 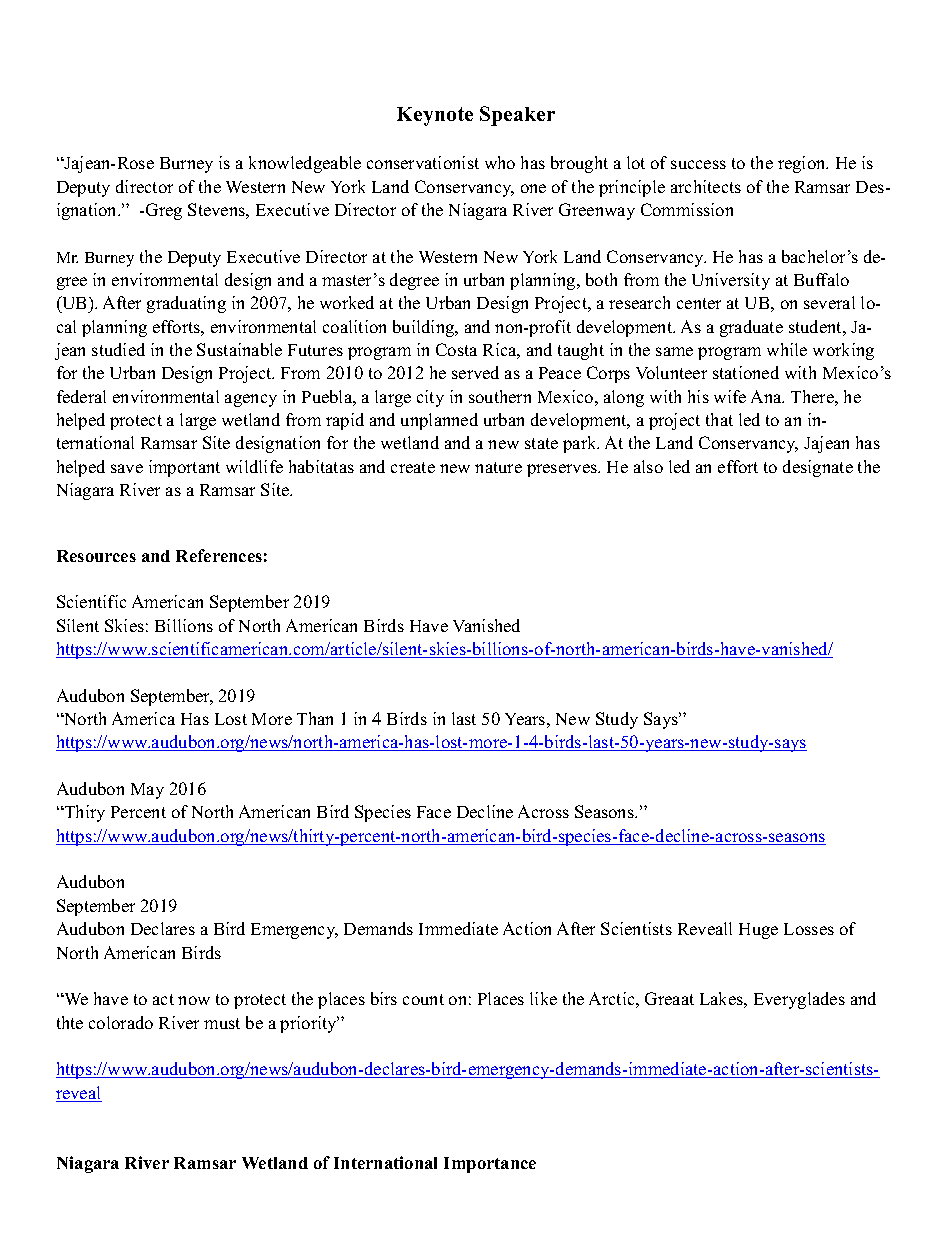 I want to click on References, so click(x=219, y=555).
